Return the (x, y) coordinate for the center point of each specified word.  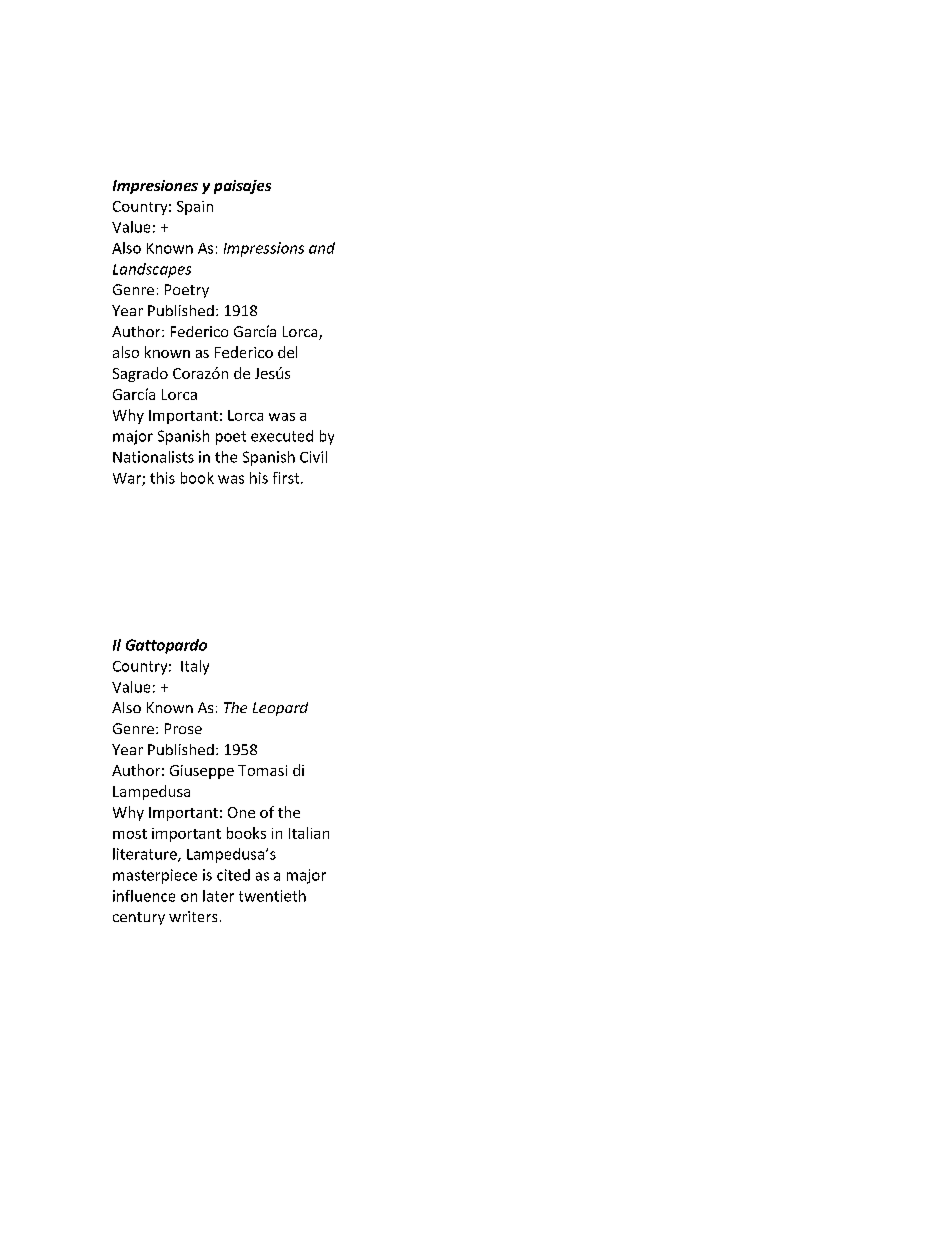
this (162, 478)
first (287, 478)
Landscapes (152, 270)
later (218, 896)
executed (282, 436)
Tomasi (262, 770)
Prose (183, 728)
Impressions (264, 249)
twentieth (272, 896)
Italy (195, 667)
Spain (195, 208)
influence (144, 896)
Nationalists (153, 457)
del (287, 352)
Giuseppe (202, 772)
